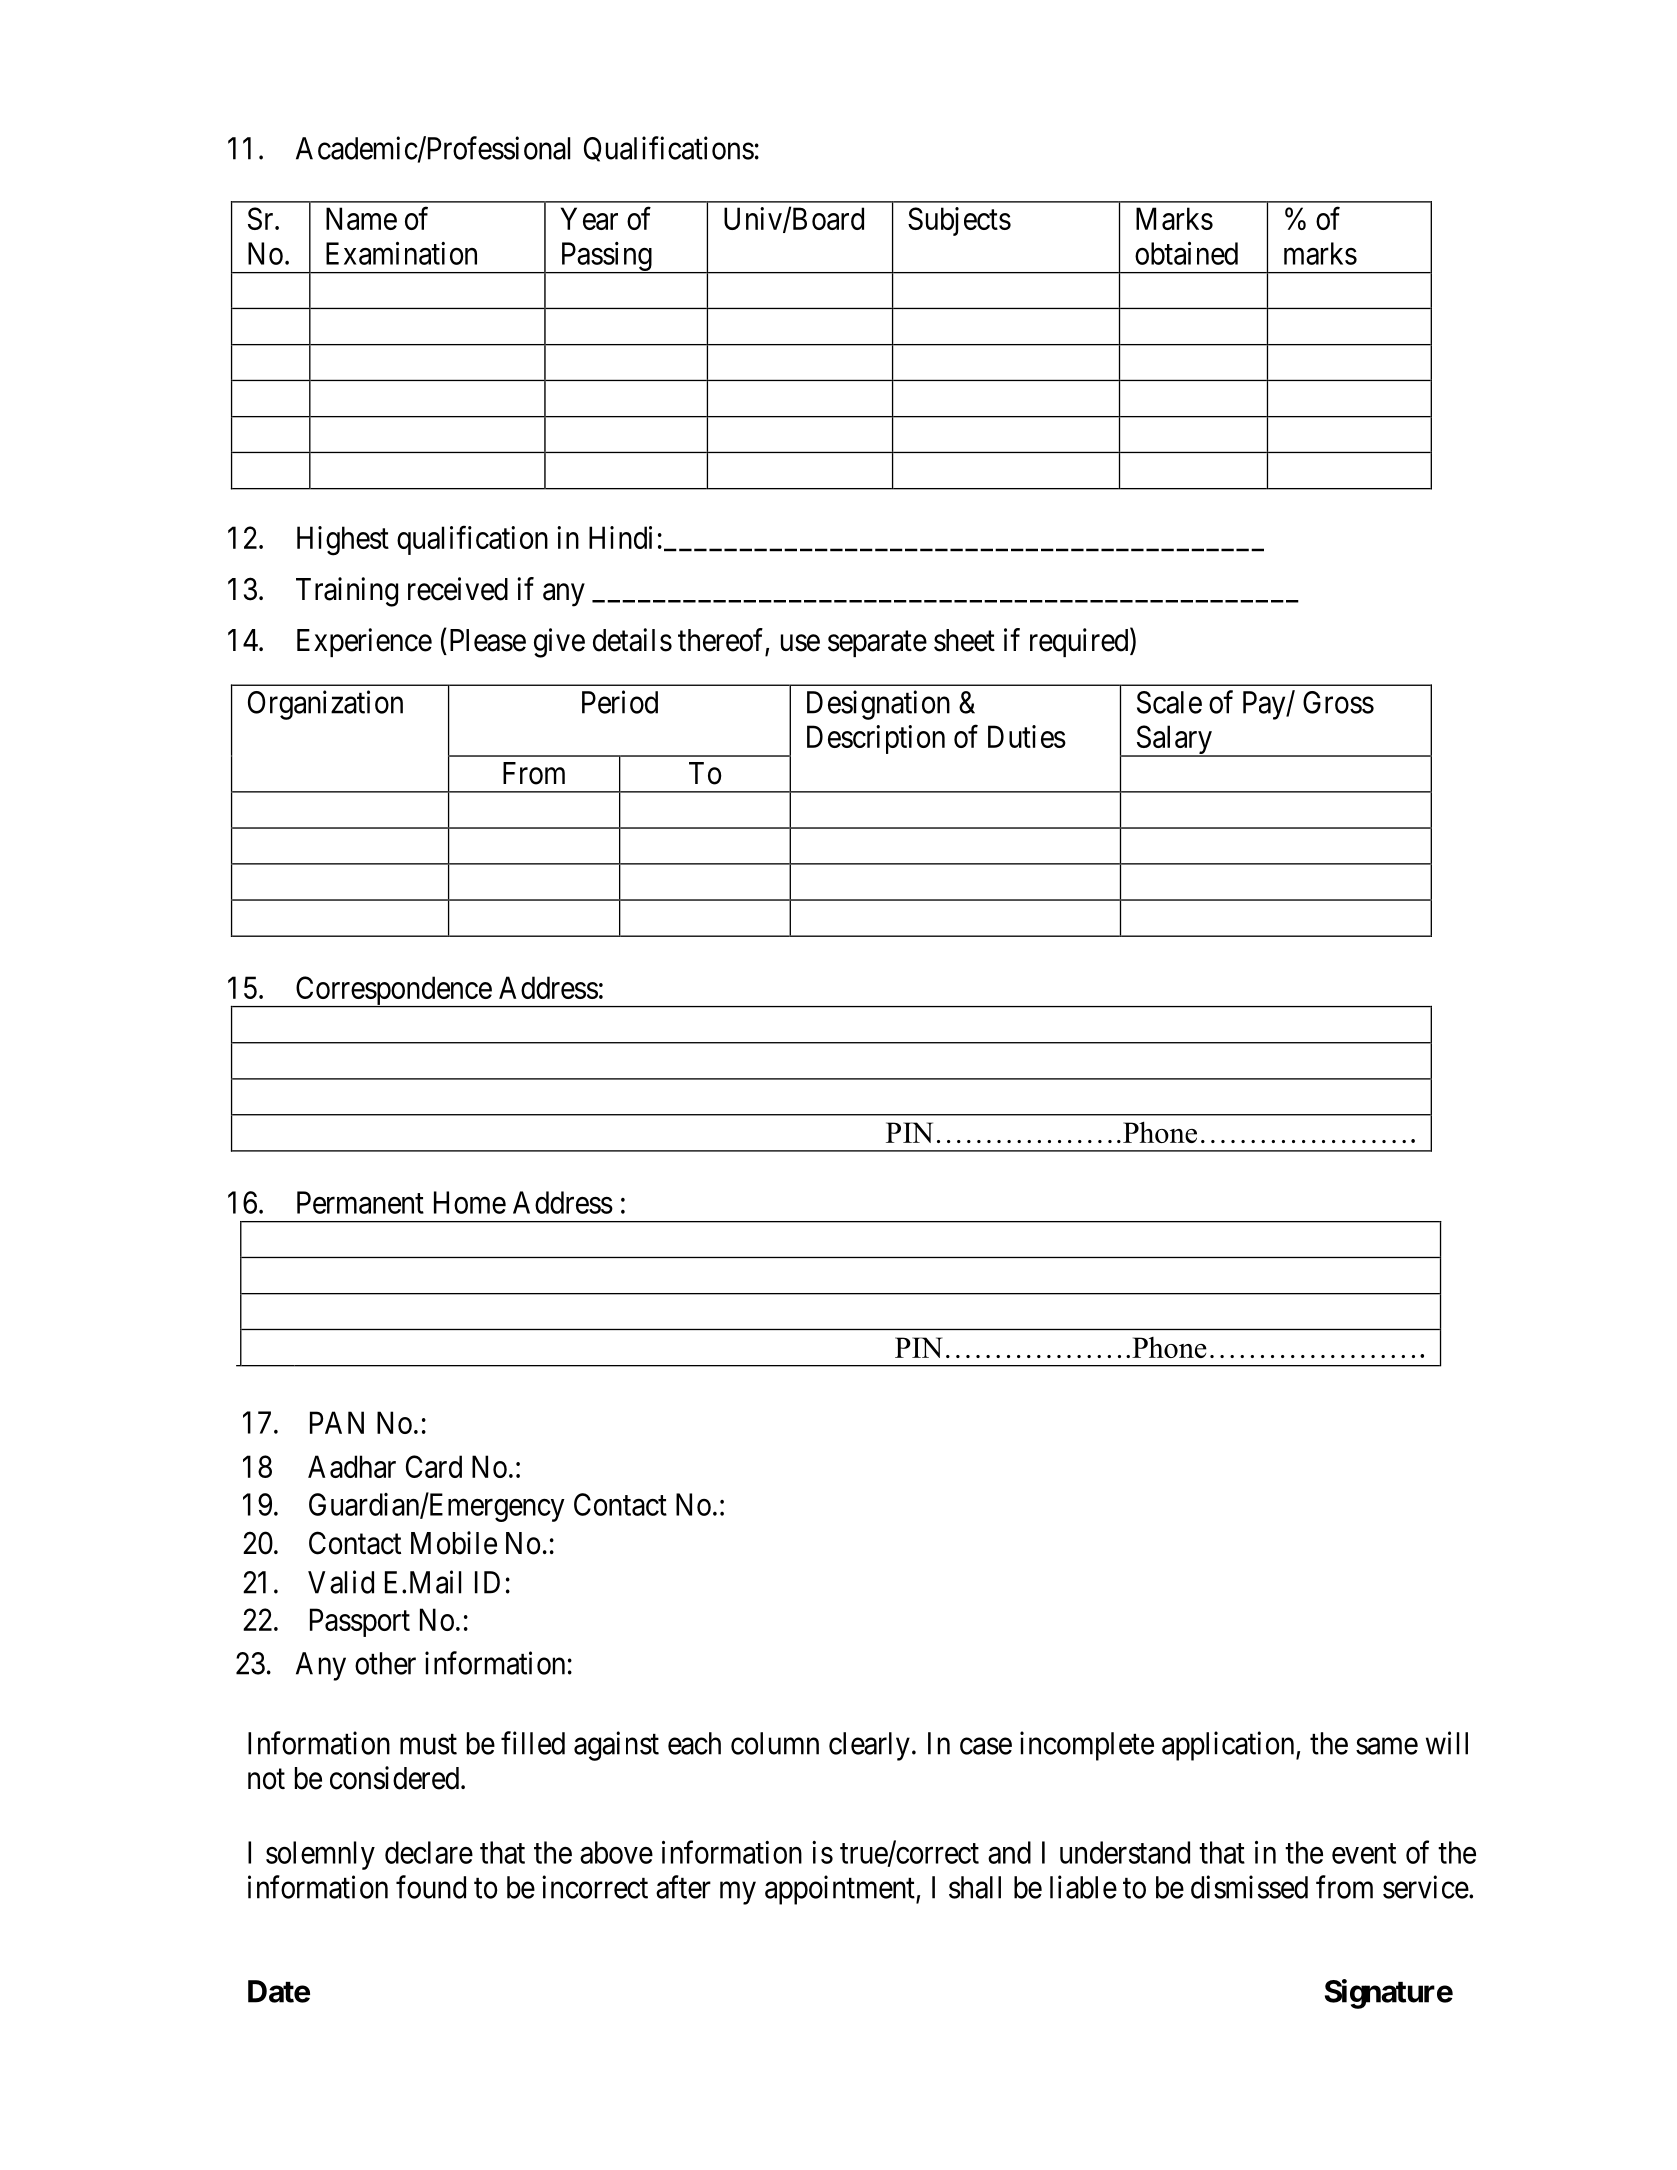 Image resolution: width=1677 pixels, height=2170 pixels. I want to click on application, so click(1229, 1746).
